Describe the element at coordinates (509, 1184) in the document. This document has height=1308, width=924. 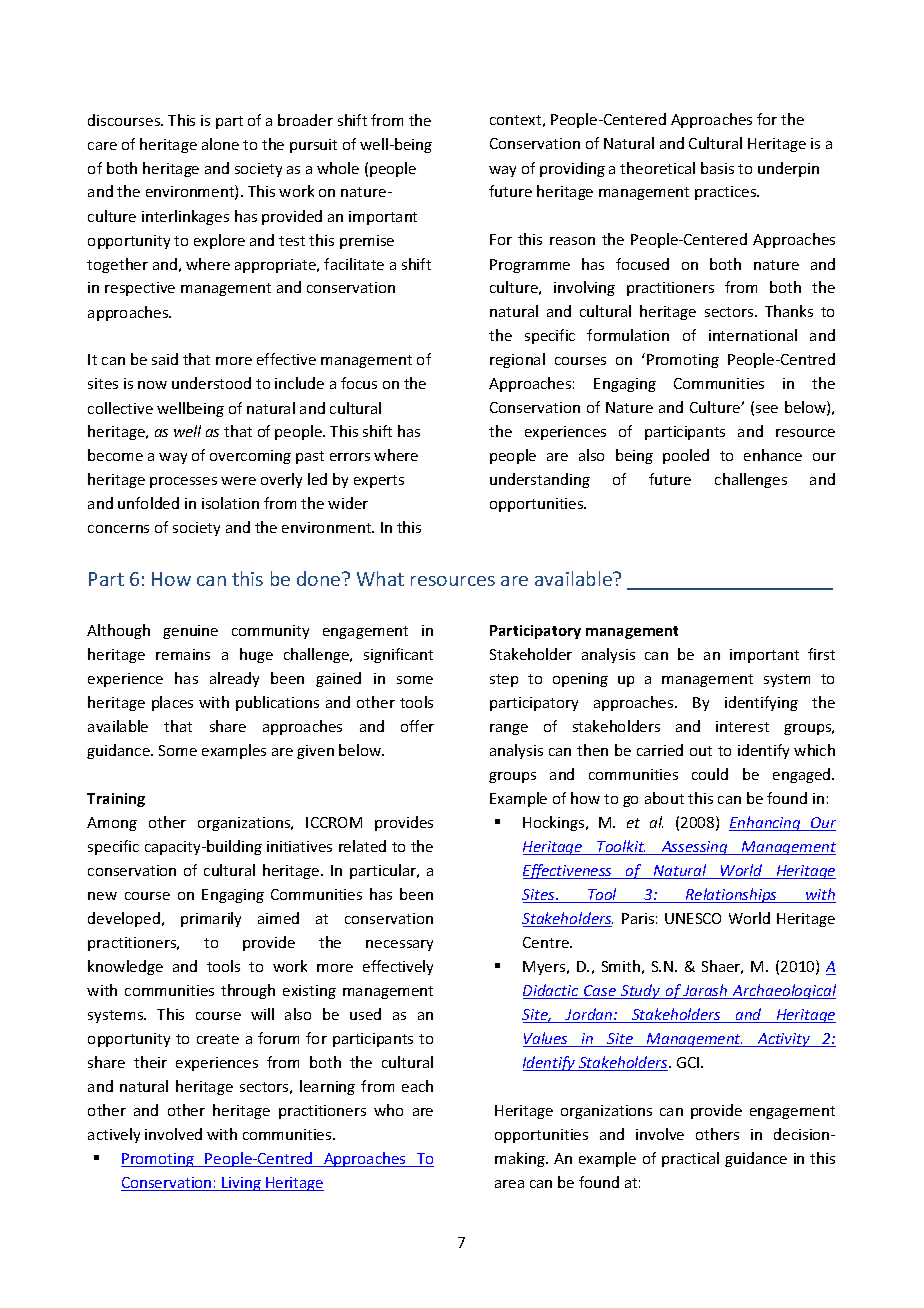
I see `area` at that location.
